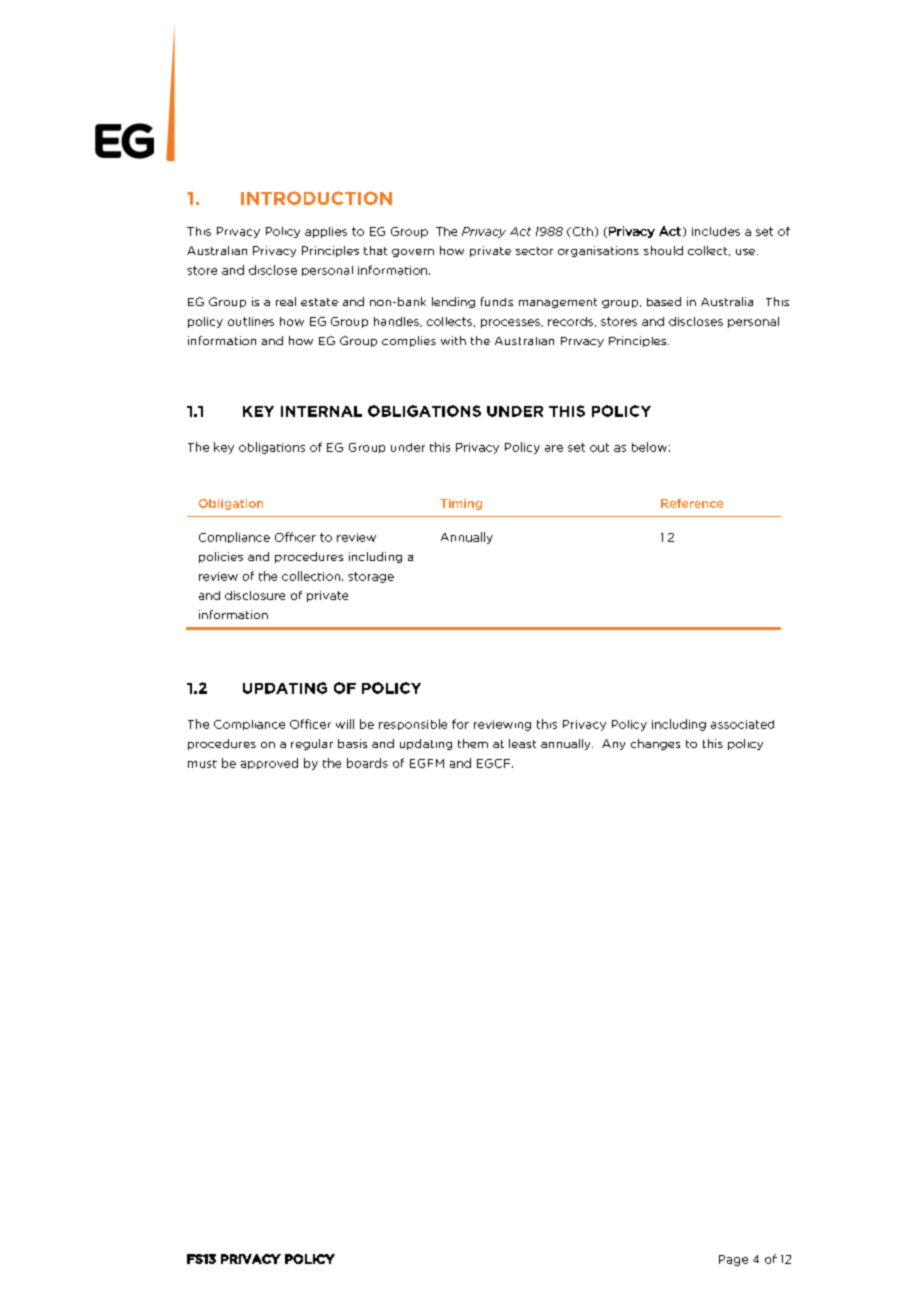  Describe the element at coordinates (733, 1260) in the screenshot. I see `Page` at that location.
